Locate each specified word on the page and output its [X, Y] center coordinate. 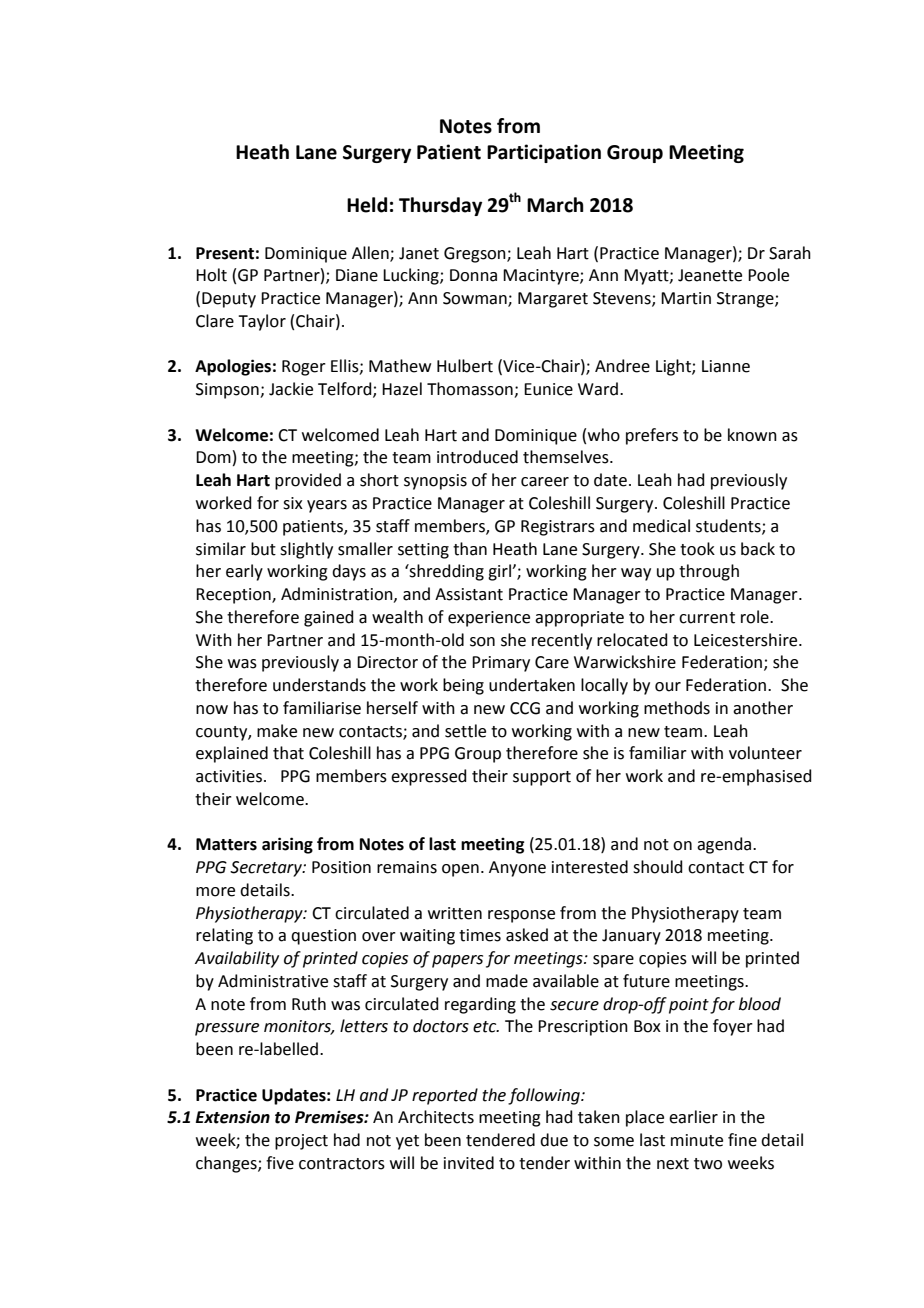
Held [367, 205]
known [752, 435]
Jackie [291, 389]
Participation [544, 153]
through [709, 572]
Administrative [273, 981]
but [263, 549]
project [301, 1142]
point [689, 1006]
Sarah [790, 253]
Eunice [548, 389]
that [288, 753]
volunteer [765, 753]
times [480, 935]
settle [465, 731]
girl [500, 572]
